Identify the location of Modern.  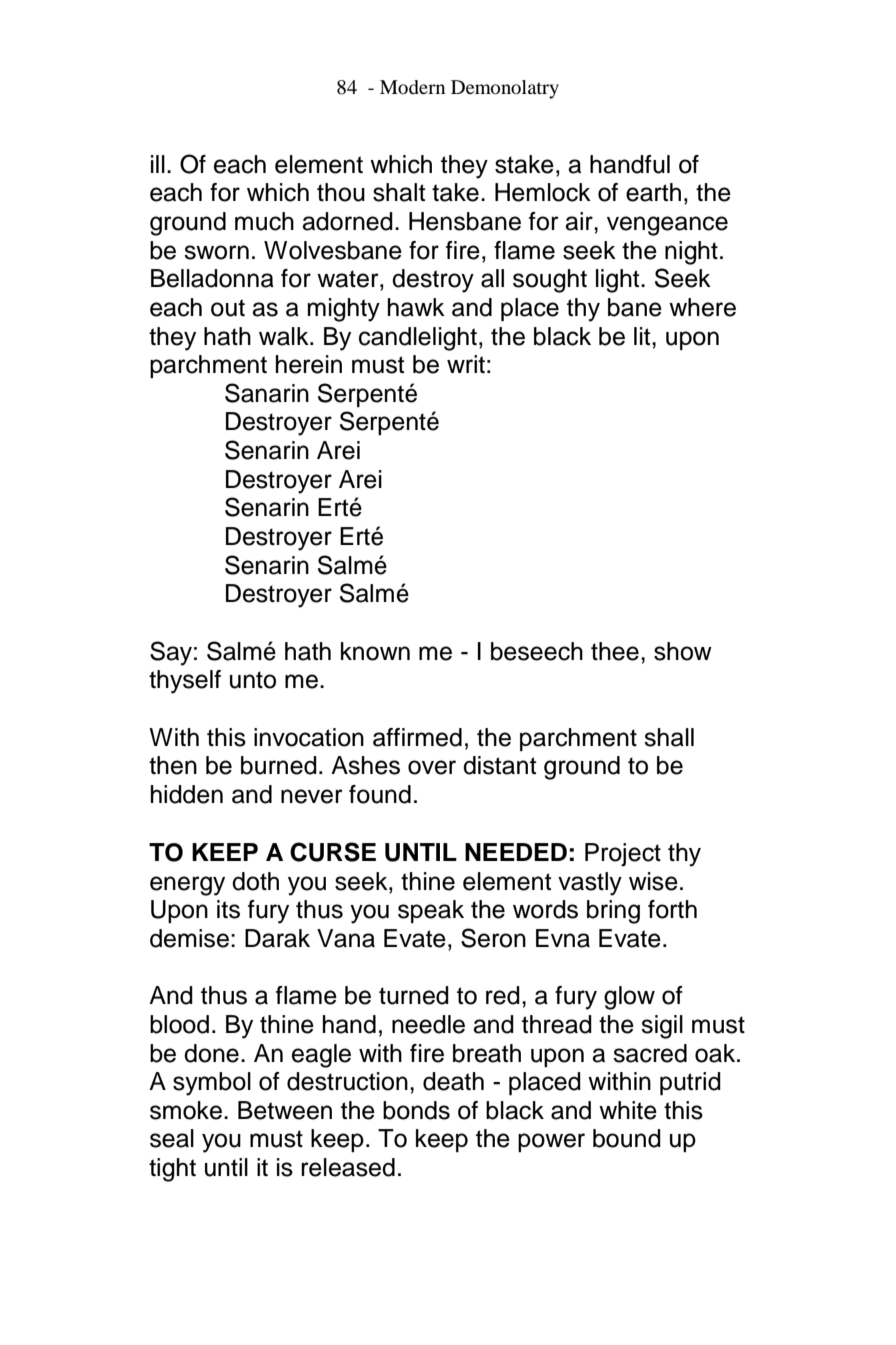
(412, 87).
